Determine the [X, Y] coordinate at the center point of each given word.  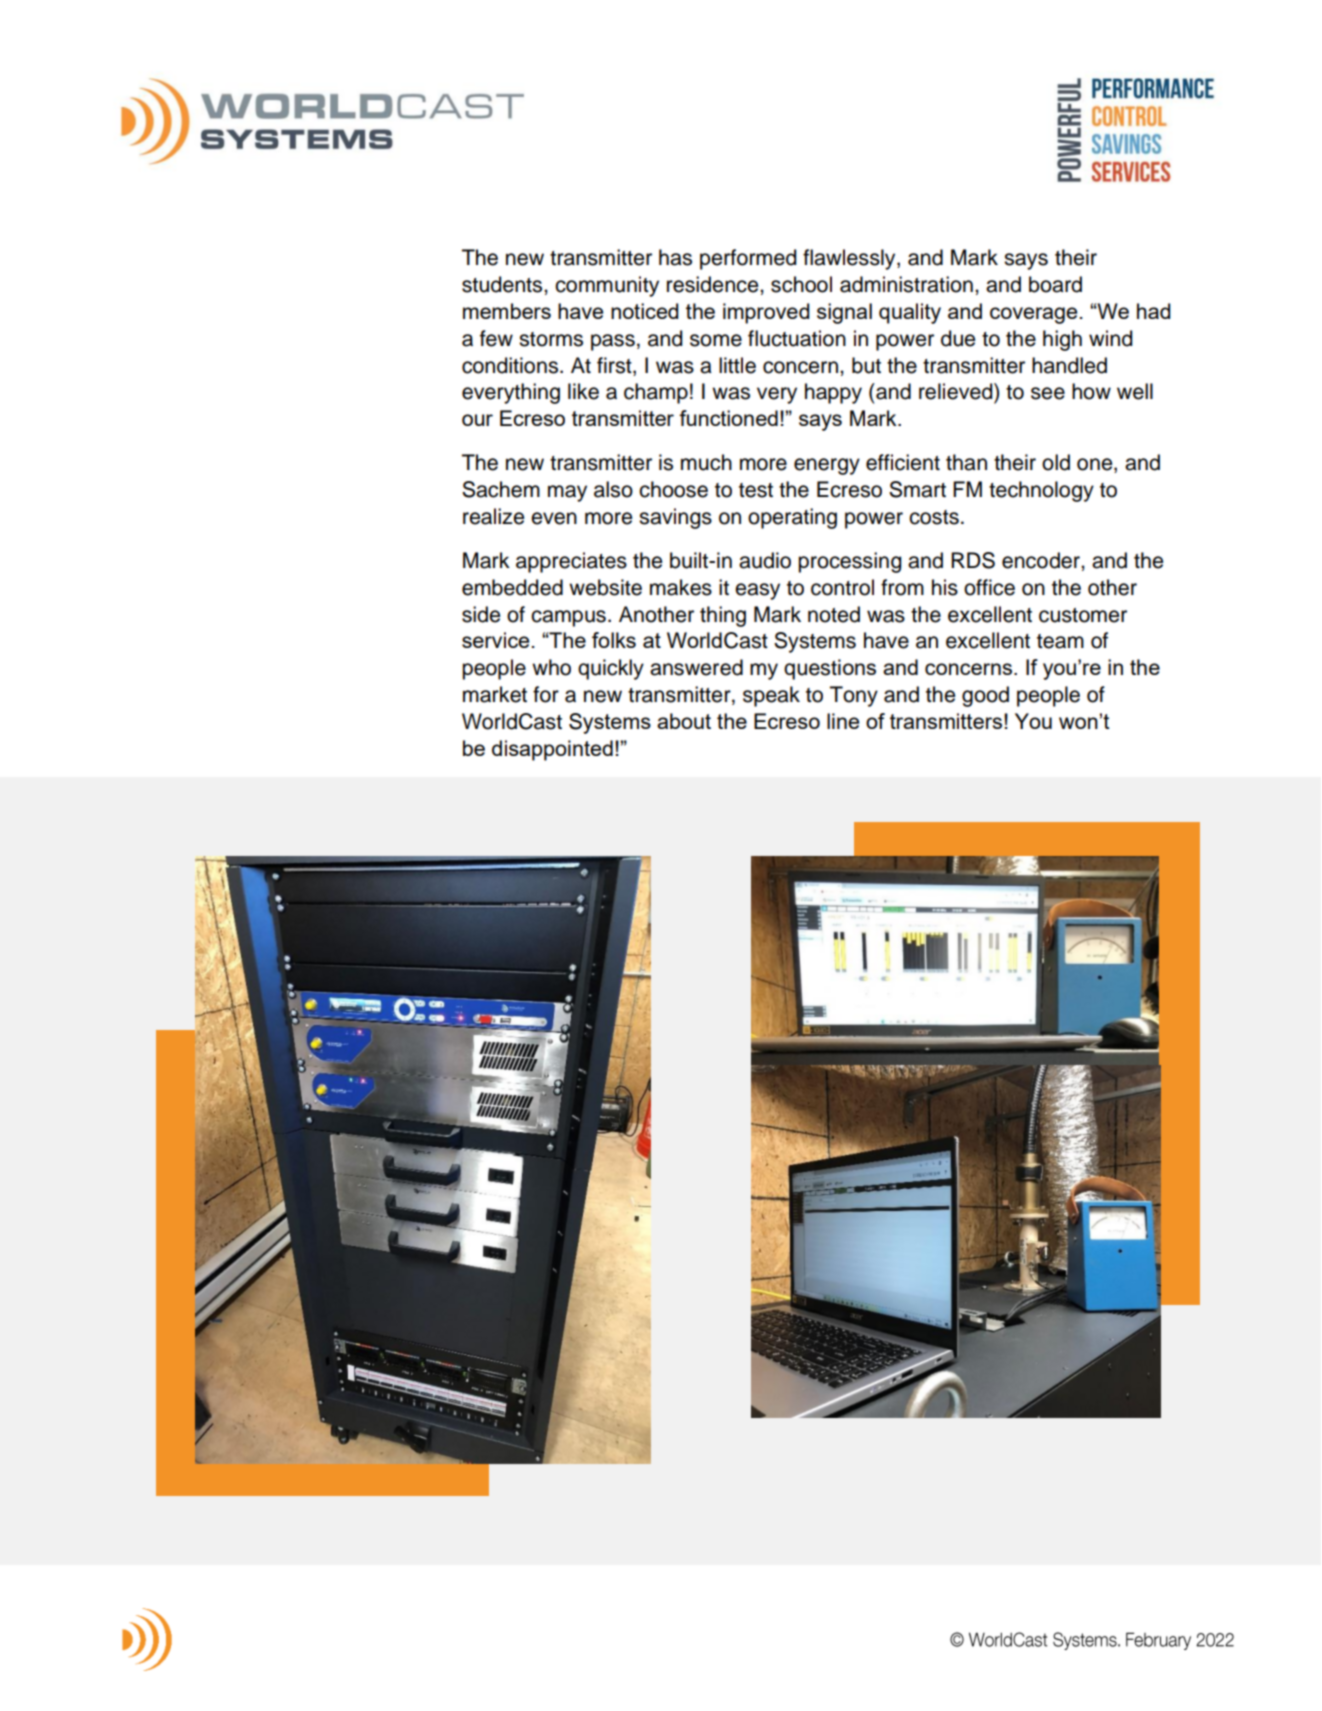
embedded [512, 587]
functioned [728, 418]
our [477, 420]
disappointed [552, 750]
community [607, 286]
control [842, 587]
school [801, 284]
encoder [1042, 560]
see [1048, 393]
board [1055, 284]
